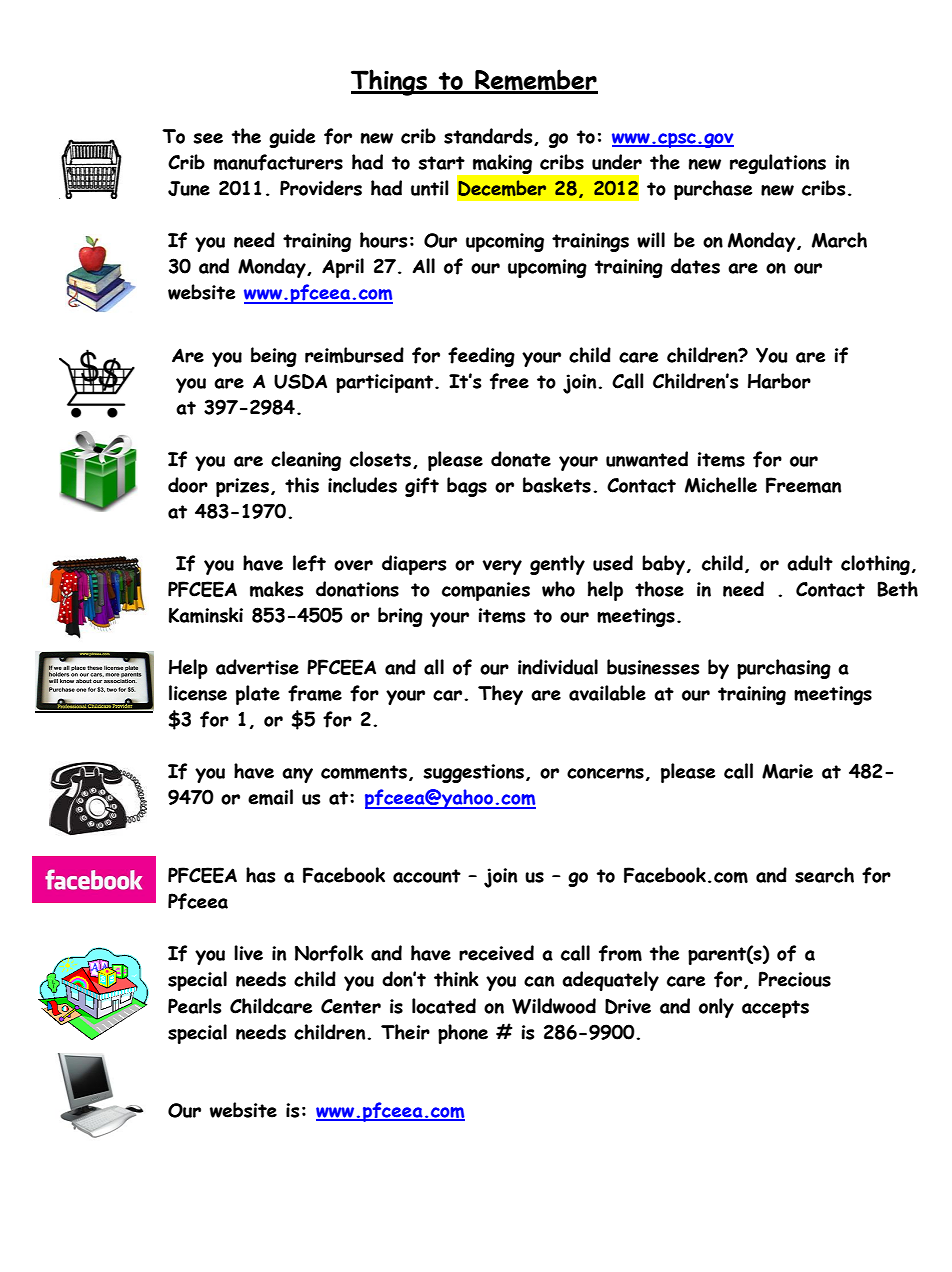 This image has width=952, height=1272. What do you see at coordinates (300, 381) in the image?
I see `USDA` at bounding box center [300, 381].
